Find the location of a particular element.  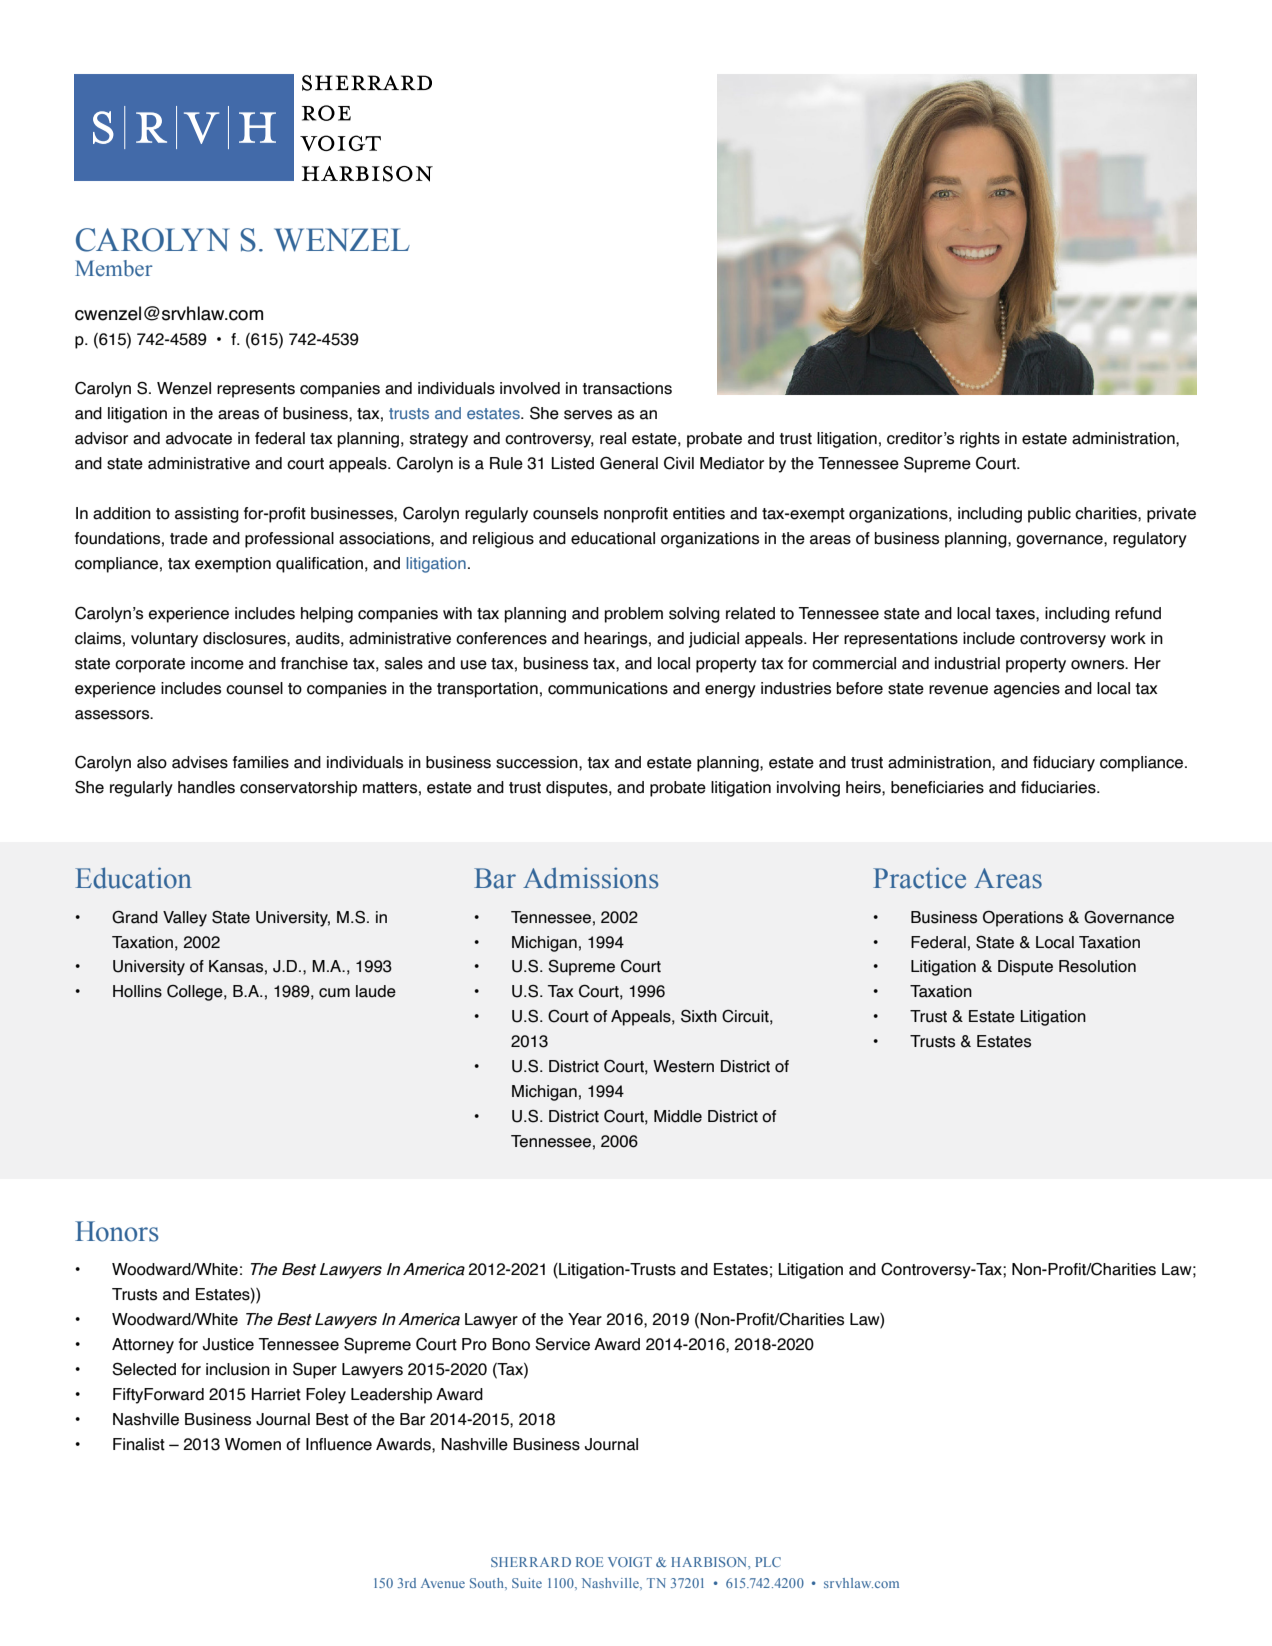

Valley is located at coordinates (185, 919).
